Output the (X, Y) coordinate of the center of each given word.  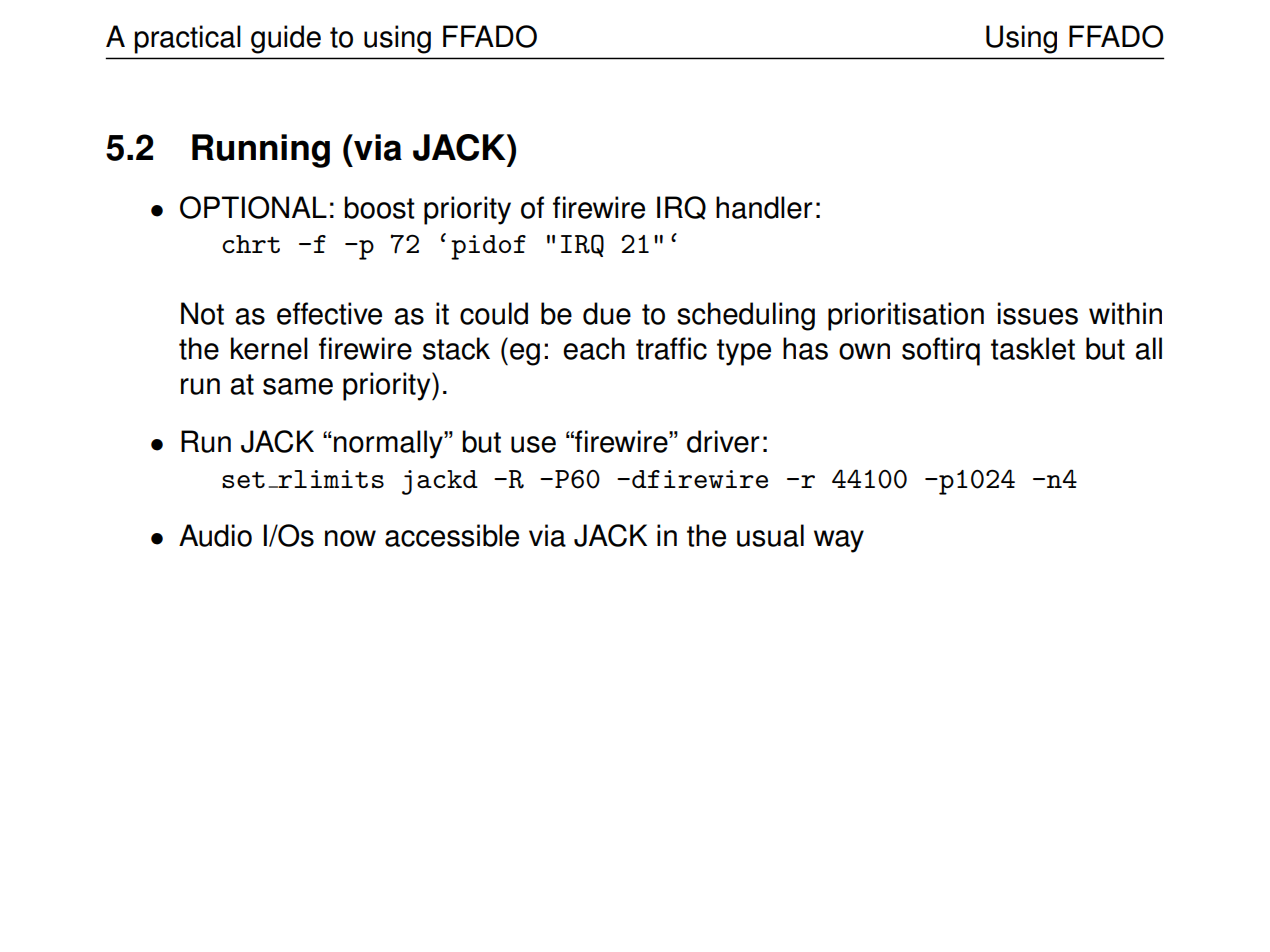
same (298, 386)
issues (1038, 313)
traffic (671, 348)
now (350, 538)
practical (187, 39)
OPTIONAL (253, 207)
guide (286, 39)
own (864, 351)
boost (379, 207)
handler (764, 207)
